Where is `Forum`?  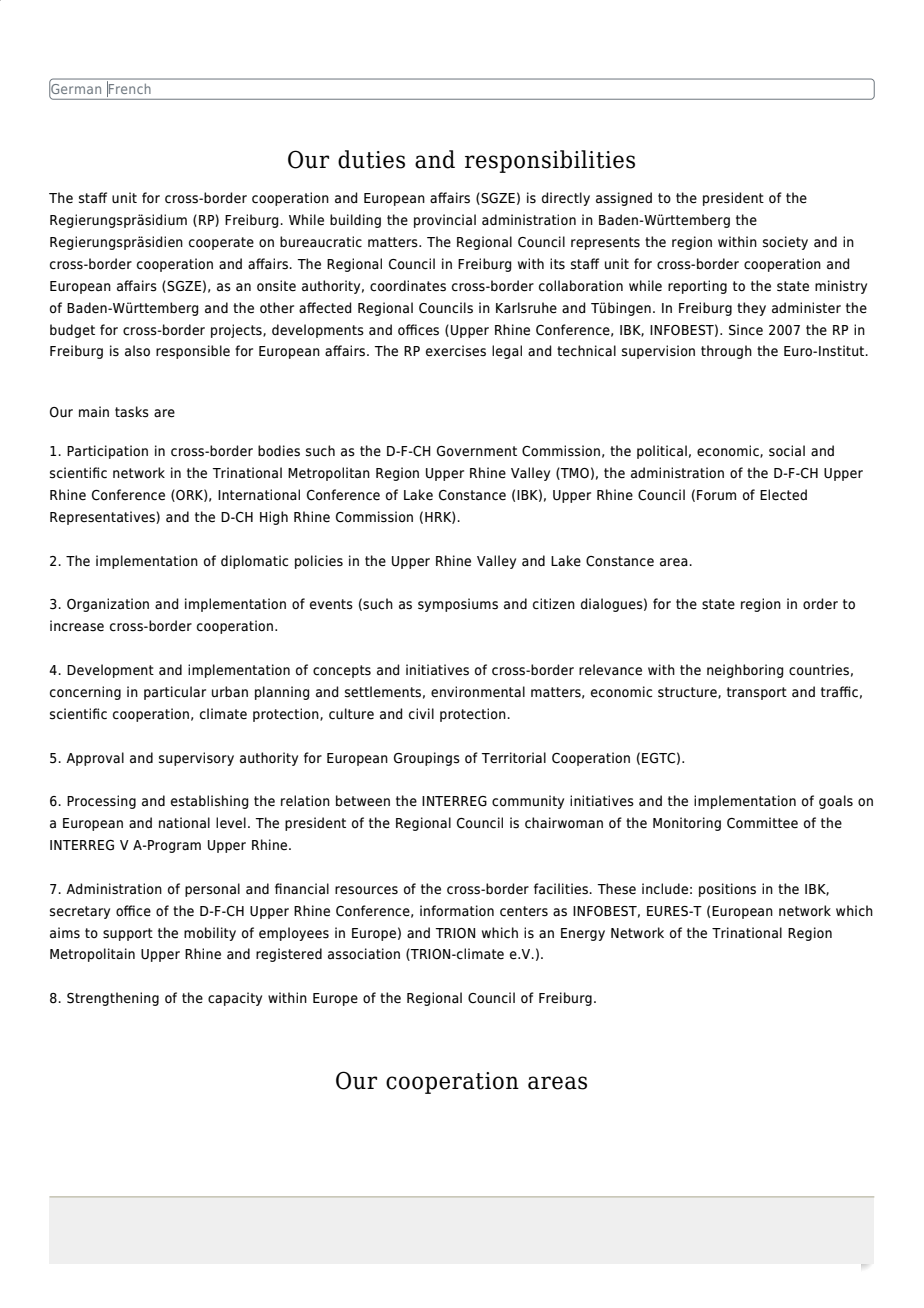
Forum is located at coordinates (716, 495).
